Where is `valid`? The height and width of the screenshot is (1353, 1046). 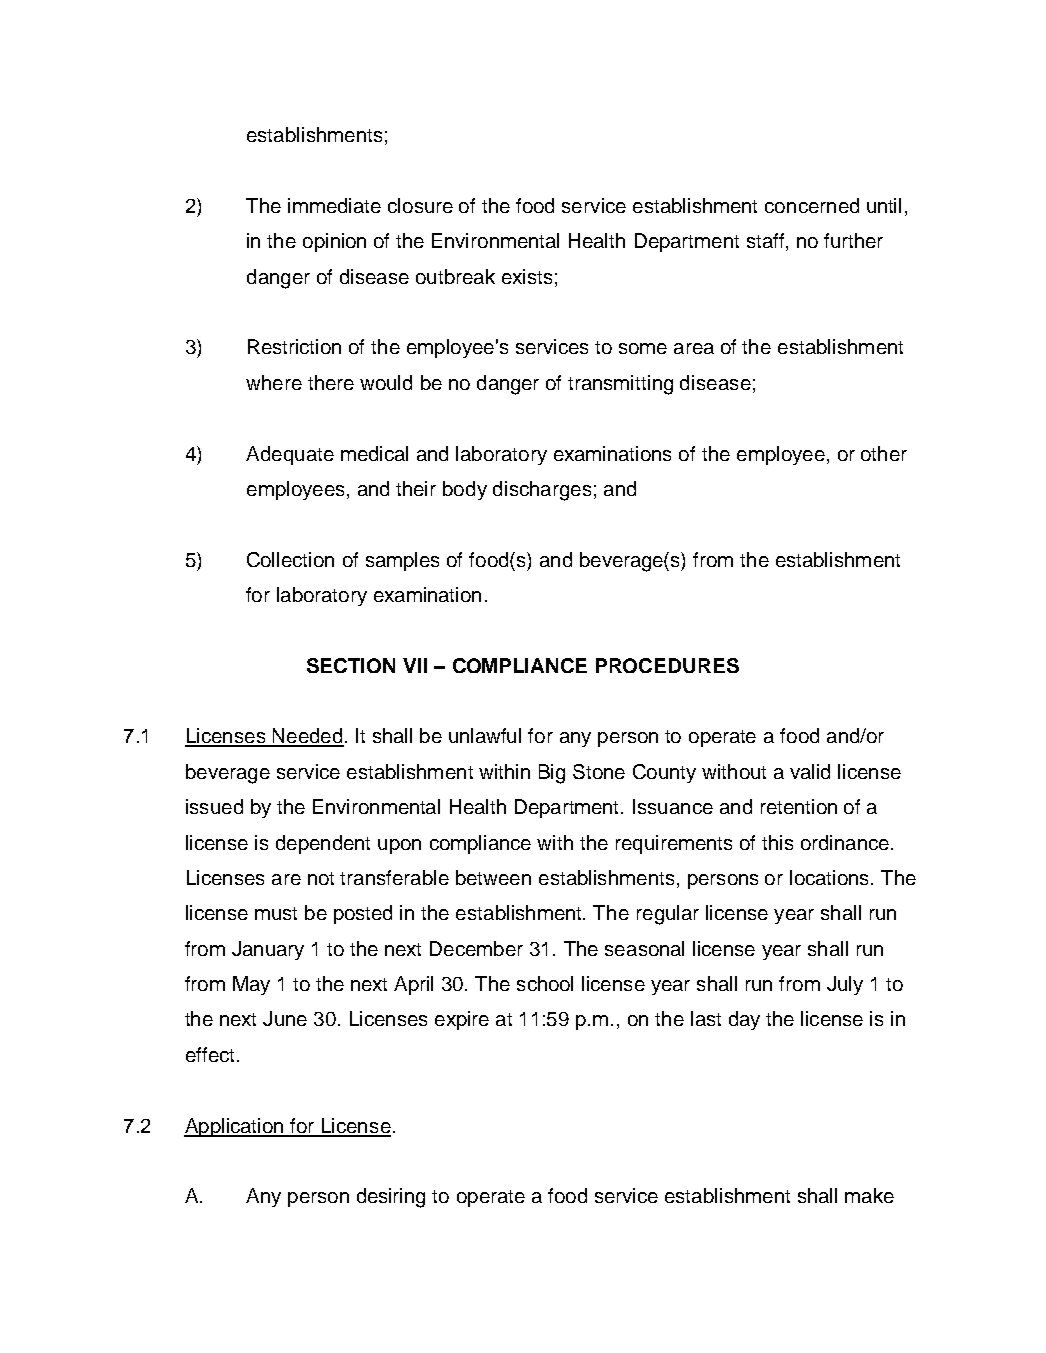 valid is located at coordinates (810, 771).
